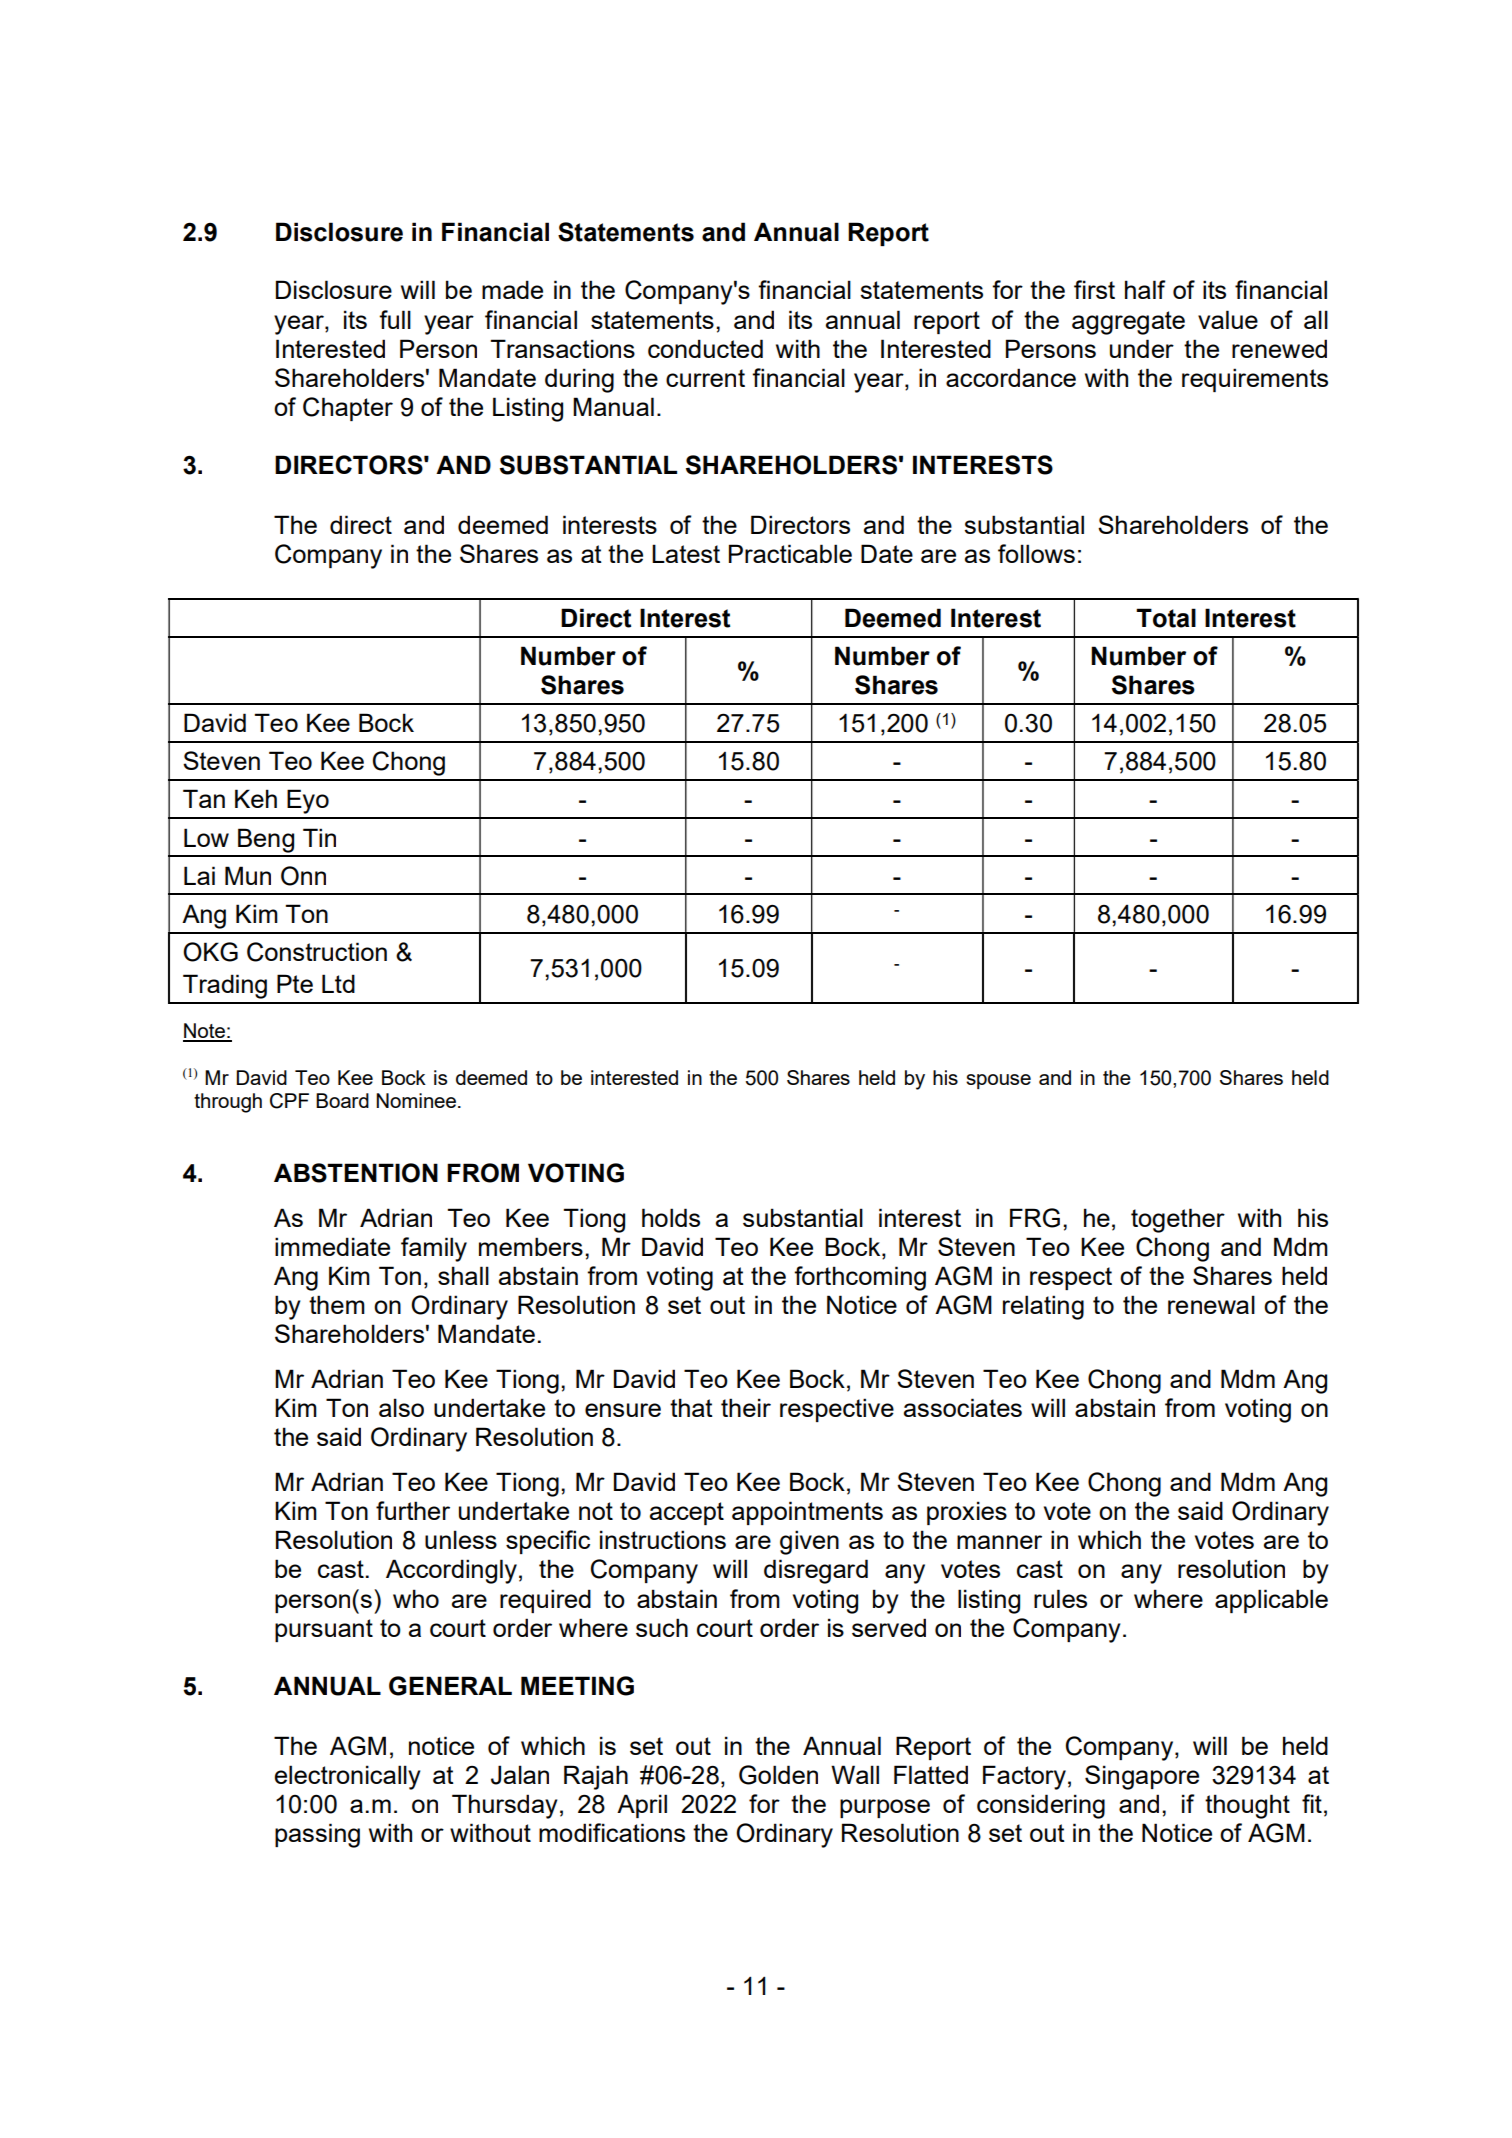  I want to click on Total, so click(1166, 618).
